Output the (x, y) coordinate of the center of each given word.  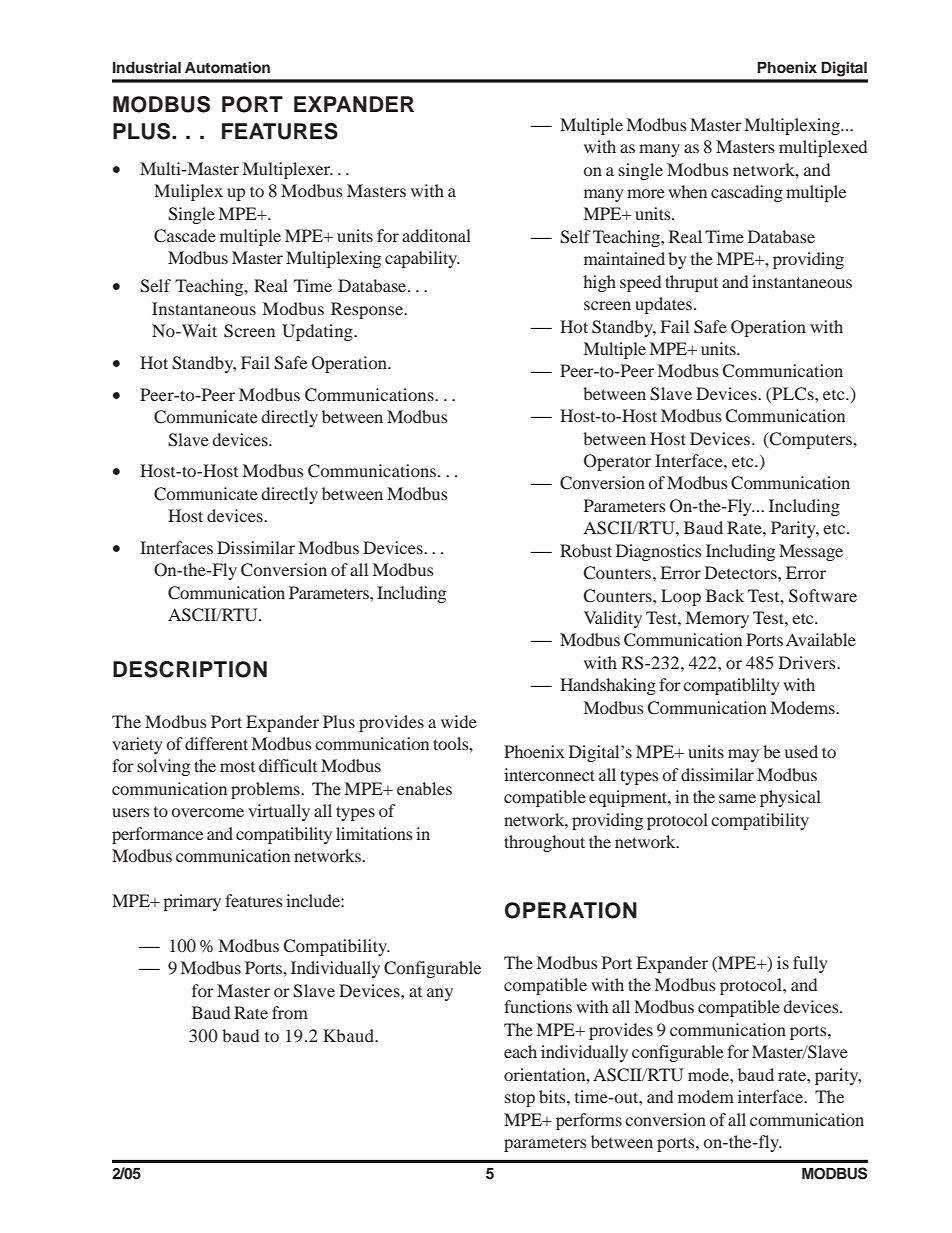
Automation (227, 67)
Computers (811, 440)
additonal (436, 235)
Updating (318, 332)
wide (459, 721)
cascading (747, 193)
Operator (617, 462)
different (216, 743)
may (743, 755)
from (290, 1012)
